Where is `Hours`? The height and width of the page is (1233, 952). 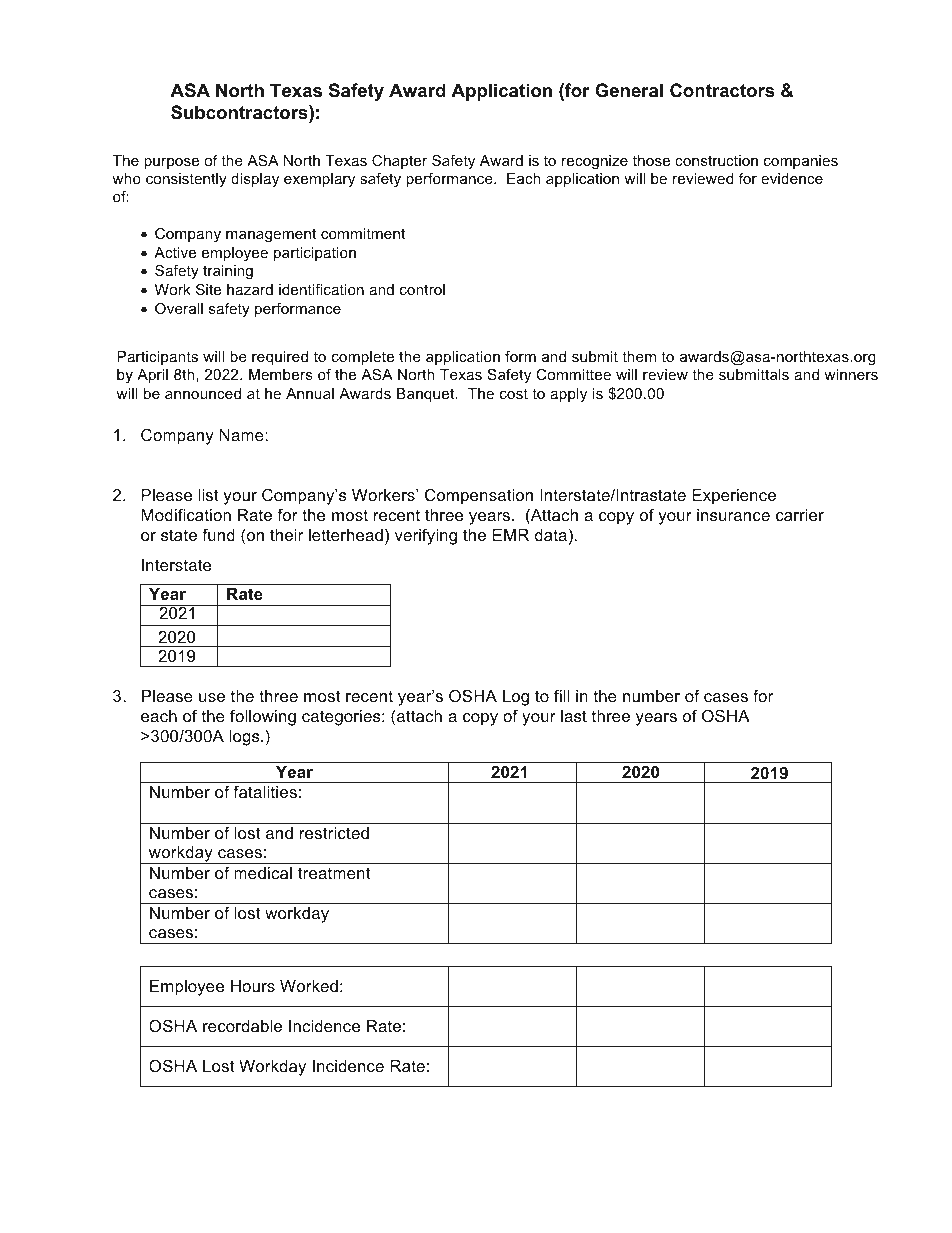
Hours is located at coordinates (253, 986).
